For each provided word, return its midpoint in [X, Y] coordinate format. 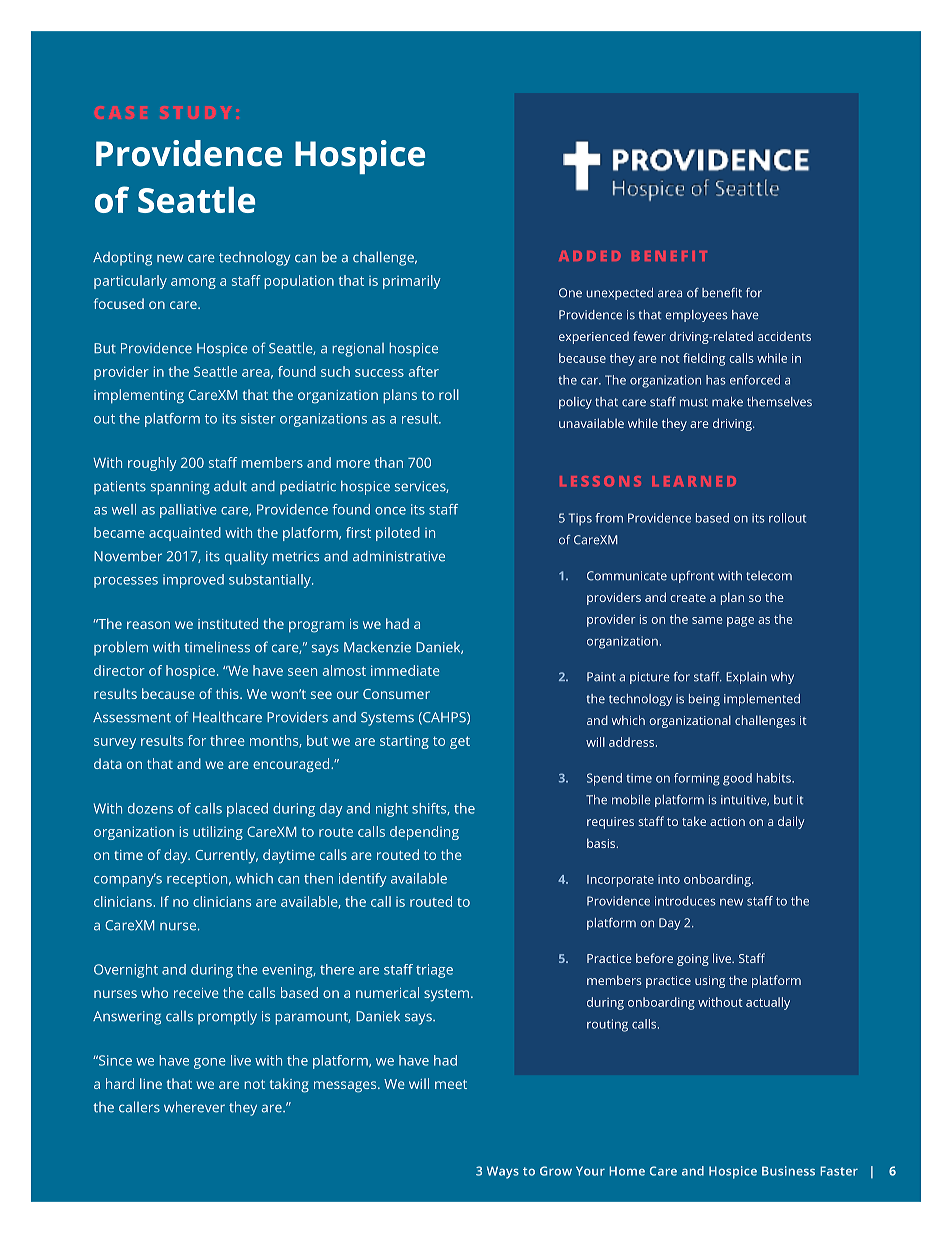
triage [434, 971]
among [193, 283]
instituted [228, 623]
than [388, 462]
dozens [150, 808]
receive [196, 993]
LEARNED [694, 481]
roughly [152, 464]
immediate [405, 670]
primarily [412, 282]
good [737, 779]
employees [697, 316]
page [740, 622]
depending [424, 833]
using [710, 982]
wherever [194, 1107]
